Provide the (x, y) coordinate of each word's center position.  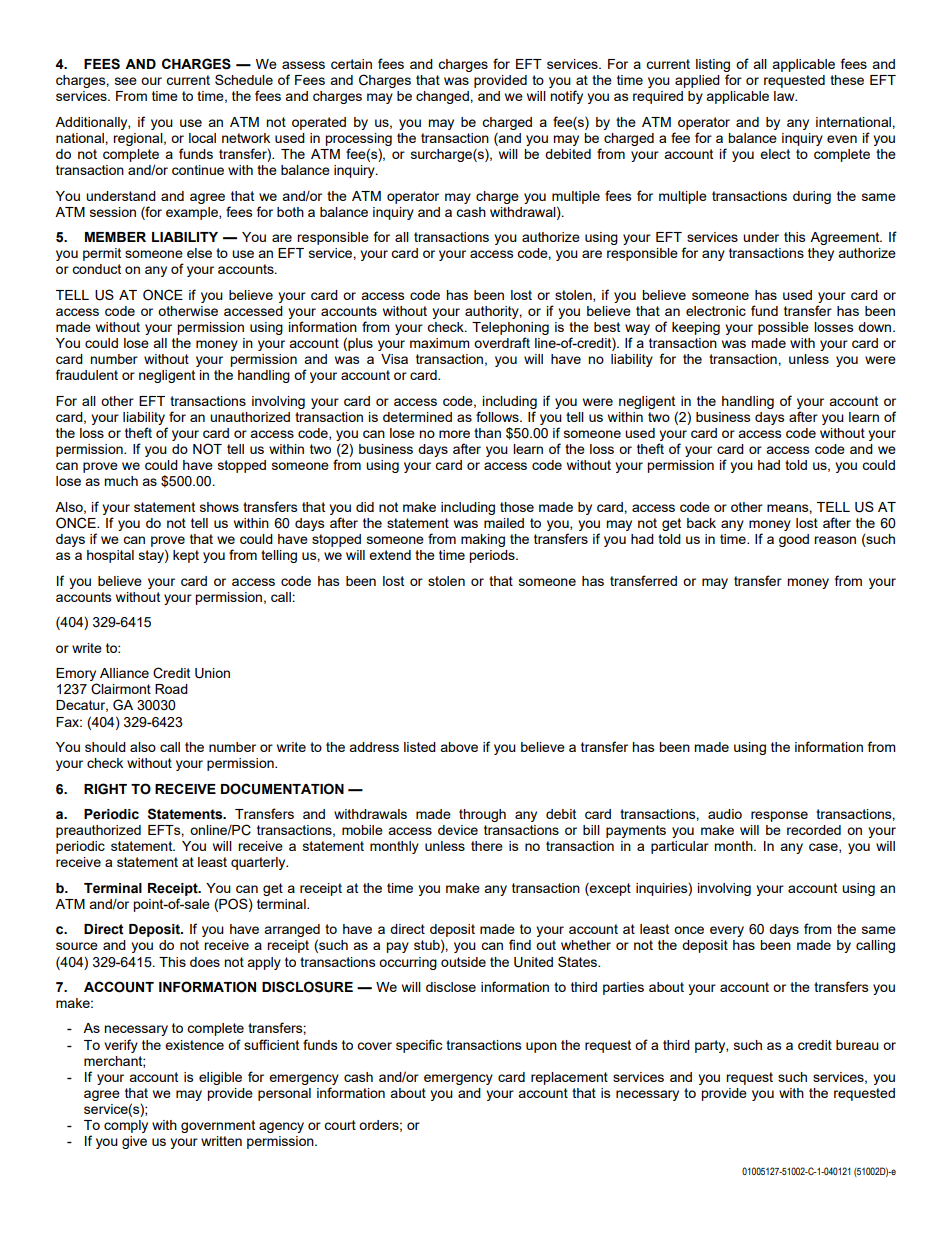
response (779, 816)
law (785, 96)
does (205, 962)
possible (783, 328)
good (794, 540)
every (727, 931)
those (517, 507)
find (520, 944)
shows (219, 507)
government (218, 1126)
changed (443, 97)
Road (171, 689)
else (199, 253)
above (459, 747)
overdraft (502, 342)
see (126, 81)
